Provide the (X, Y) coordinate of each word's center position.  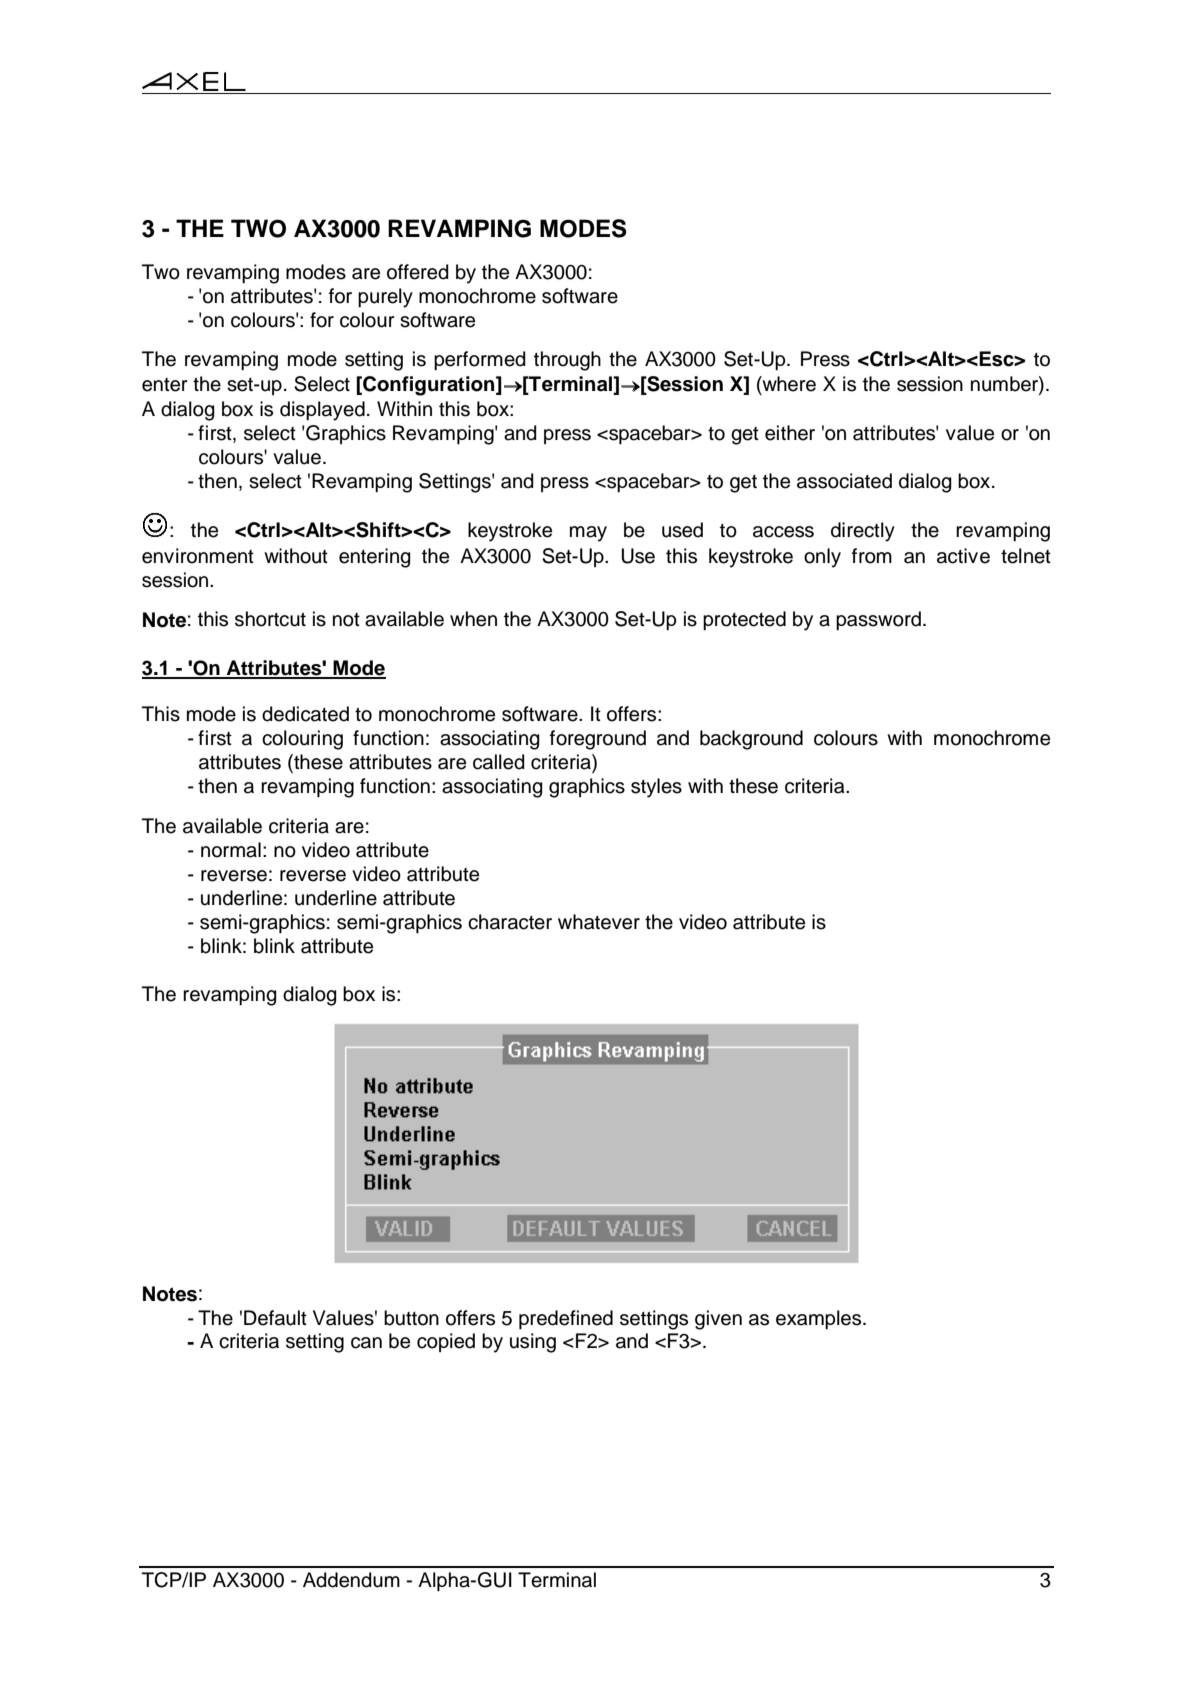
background (751, 740)
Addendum (351, 1580)
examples (820, 1319)
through (567, 361)
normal (231, 850)
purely (385, 298)
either (790, 433)
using (533, 1343)
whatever (599, 922)
